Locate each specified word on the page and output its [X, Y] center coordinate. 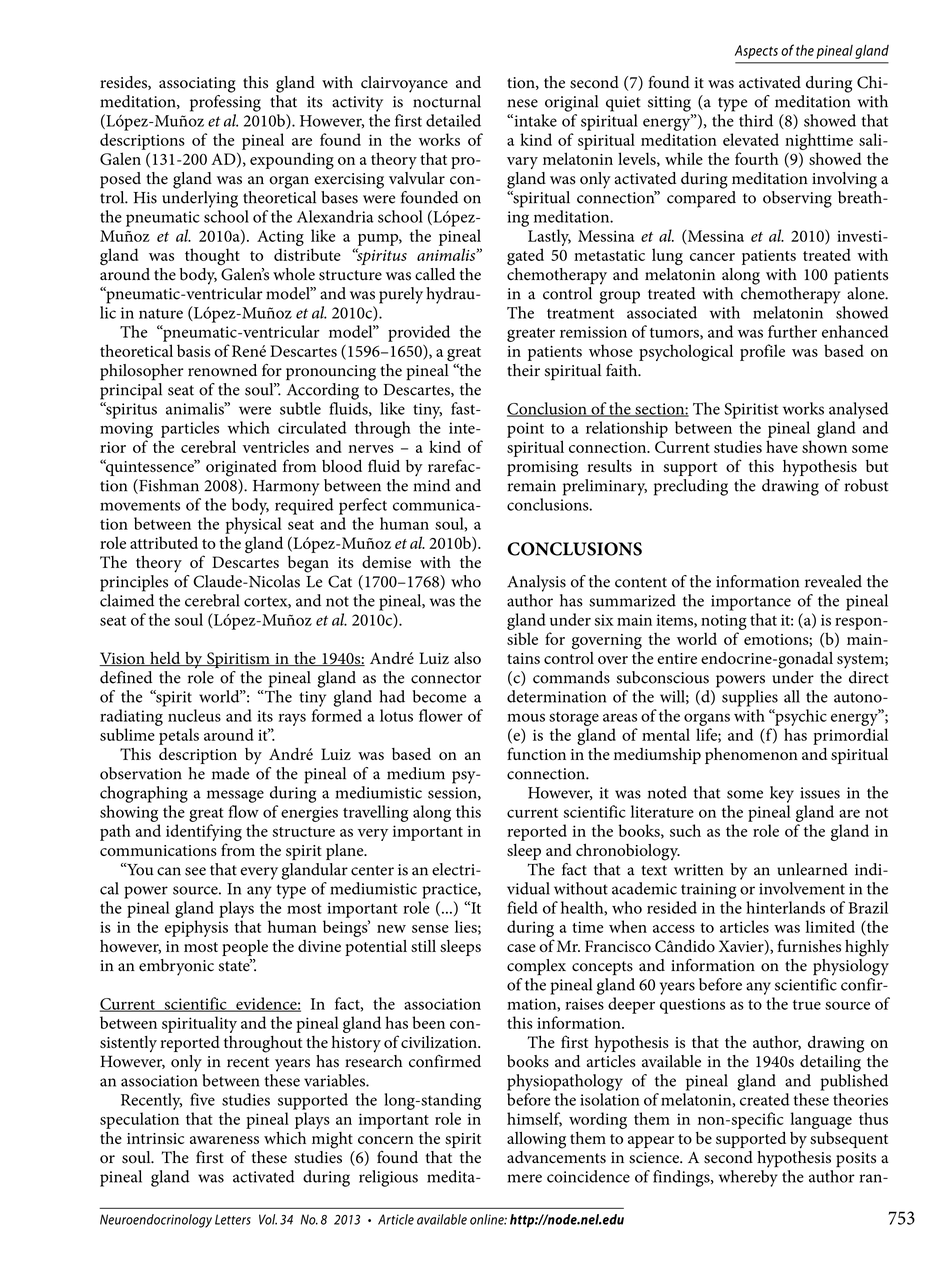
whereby [748, 1178]
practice [450, 891]
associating [197, 85]
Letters [233, 1219]
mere [525, 1178]
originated [241, 468]
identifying [204, 834]
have [782, 446]
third [756, 120]
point [525, 430]
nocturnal [447, 101]
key [782, 794]
